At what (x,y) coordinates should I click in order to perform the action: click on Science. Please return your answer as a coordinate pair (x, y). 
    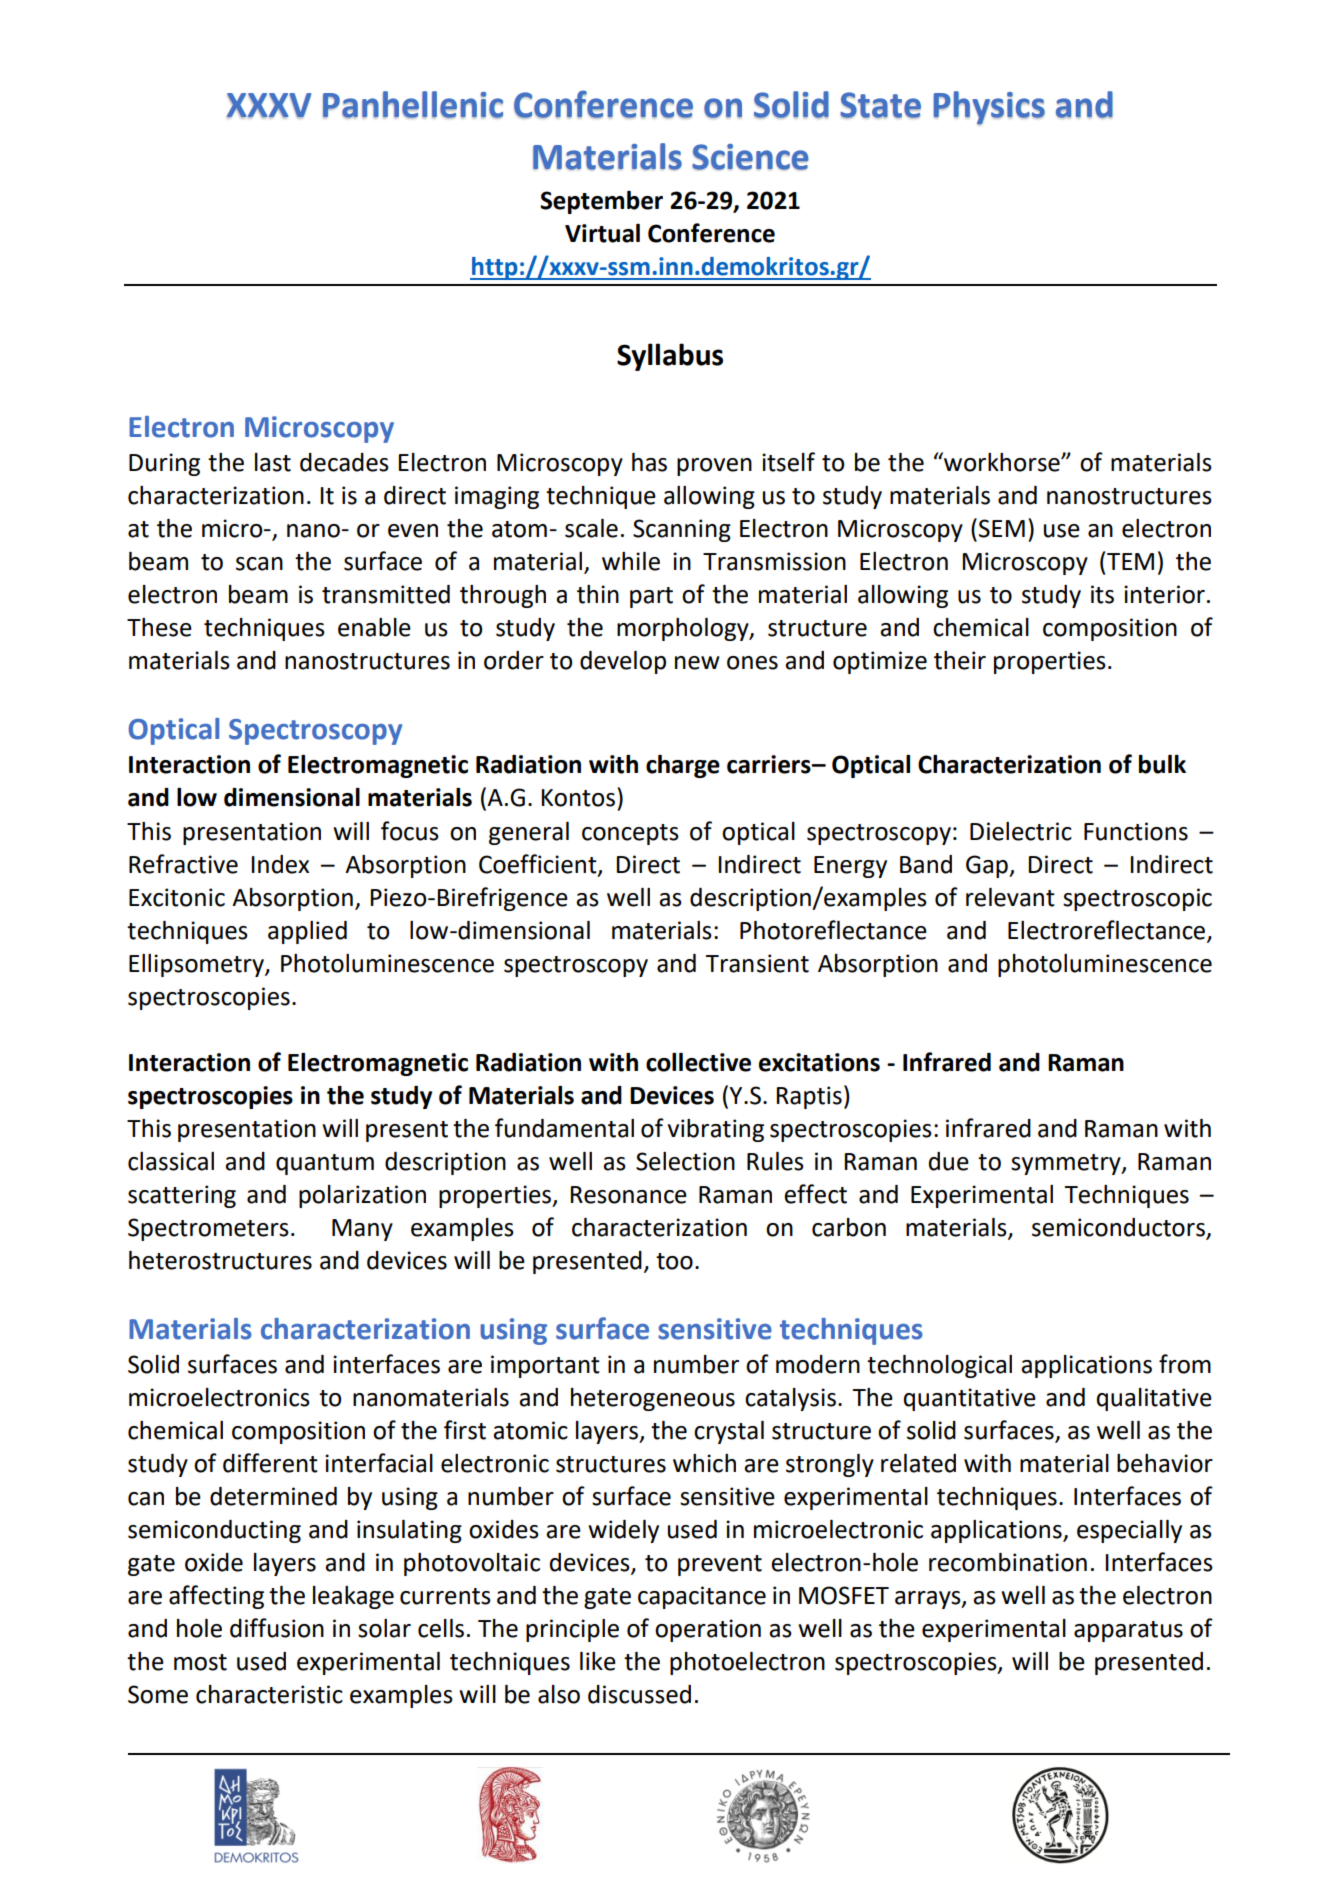
    Looking at the image, I should click on (750, 157).
